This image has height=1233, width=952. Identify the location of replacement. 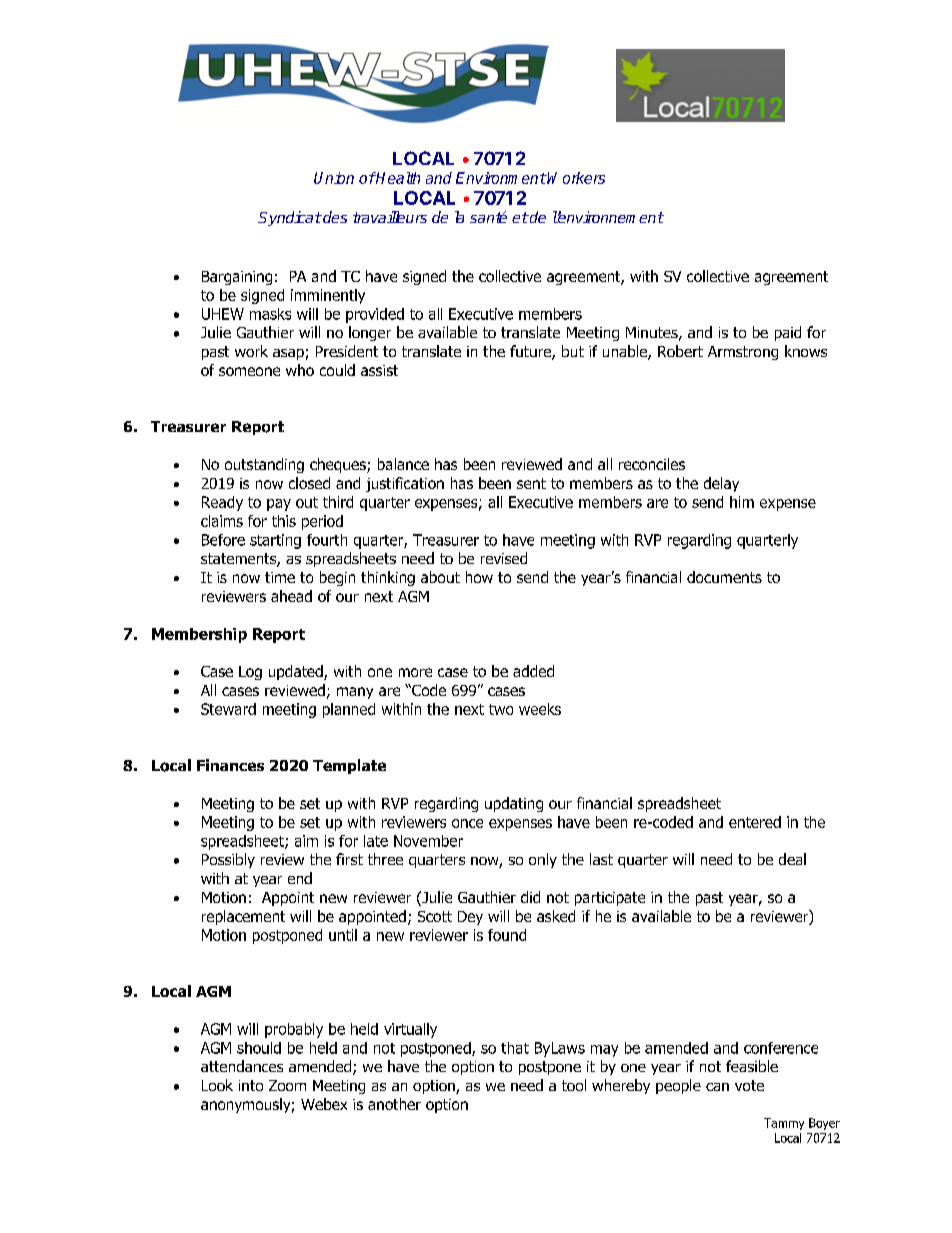
(243, 917).
